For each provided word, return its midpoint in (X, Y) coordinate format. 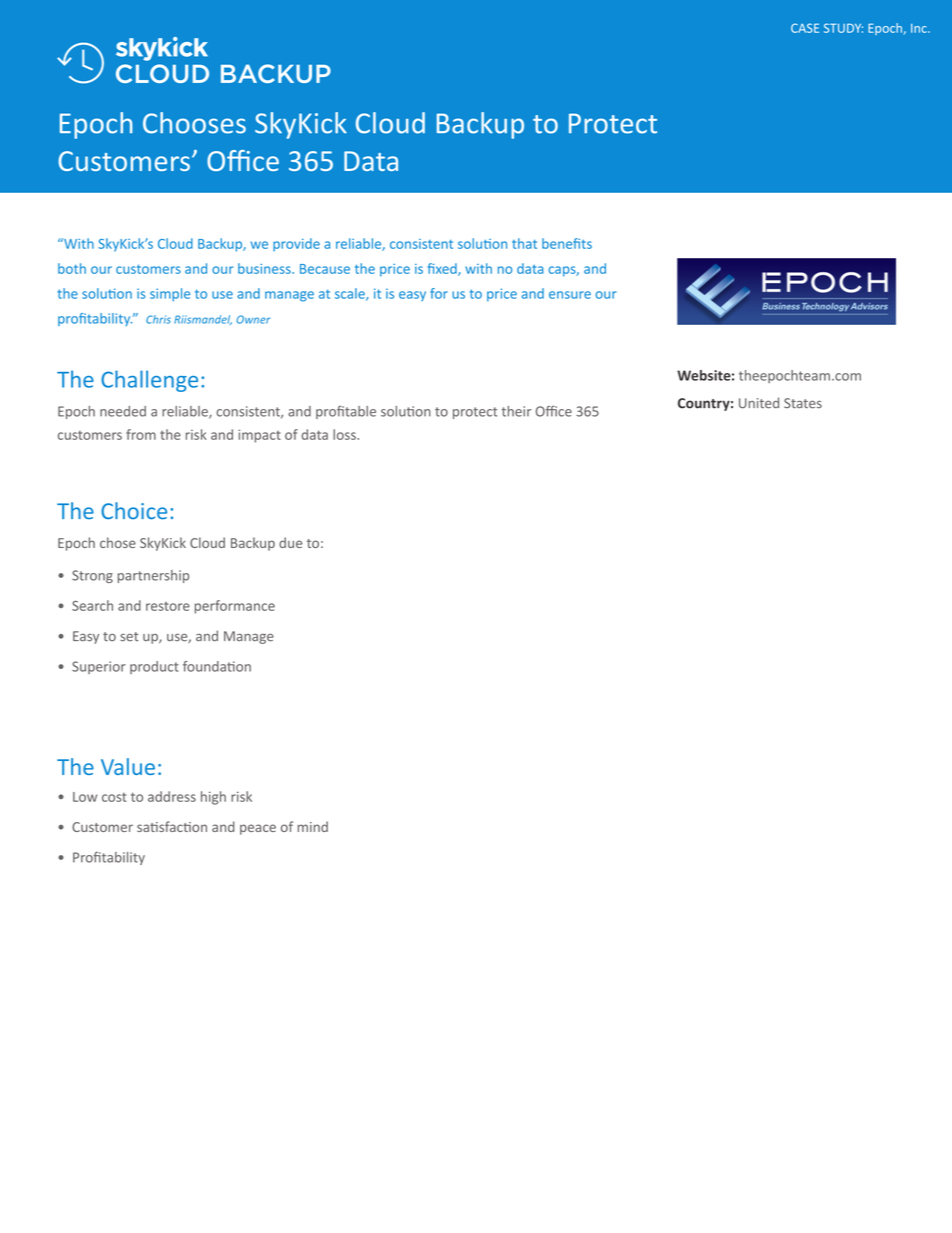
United (759, 403)
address (172, 796)
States (803, 403)
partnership (153, 576)
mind (313, 826)
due (290, 542)
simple (170, 294)
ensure (570, 295)
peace (258, 829)
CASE (805, 28)
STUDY (843, 28)
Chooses (194, 123)
